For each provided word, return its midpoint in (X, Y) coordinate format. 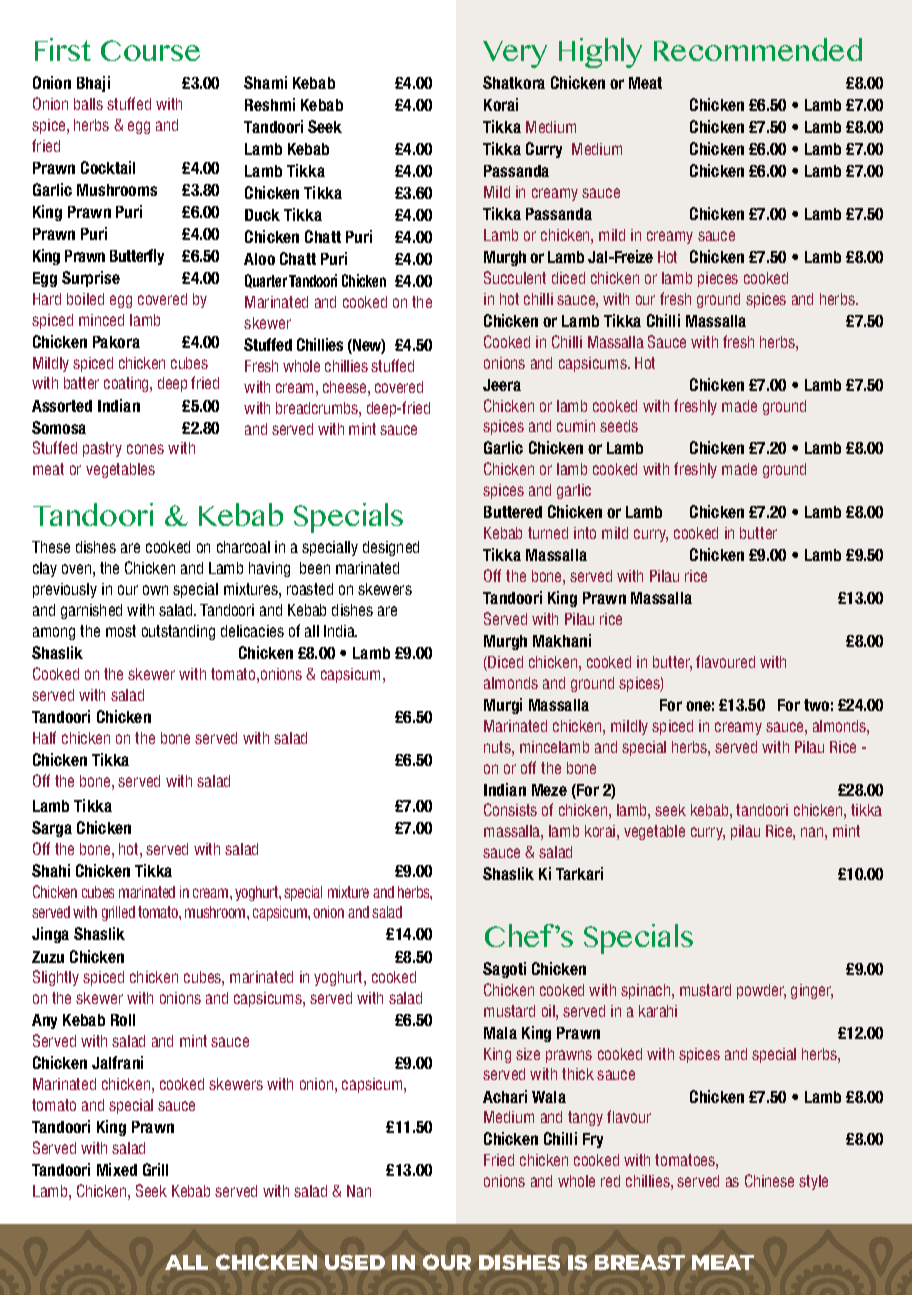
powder (761, 991)
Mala (500, 1033)
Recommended (758, 49)
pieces (718, 279)
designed (391, 548)
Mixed (117, 1169)
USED (355, 1262)
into (585, 533)
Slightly (56, 978)
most (121, 631)
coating (127, 384)
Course (150, 50)
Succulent (515, 277)
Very (515, 54)
